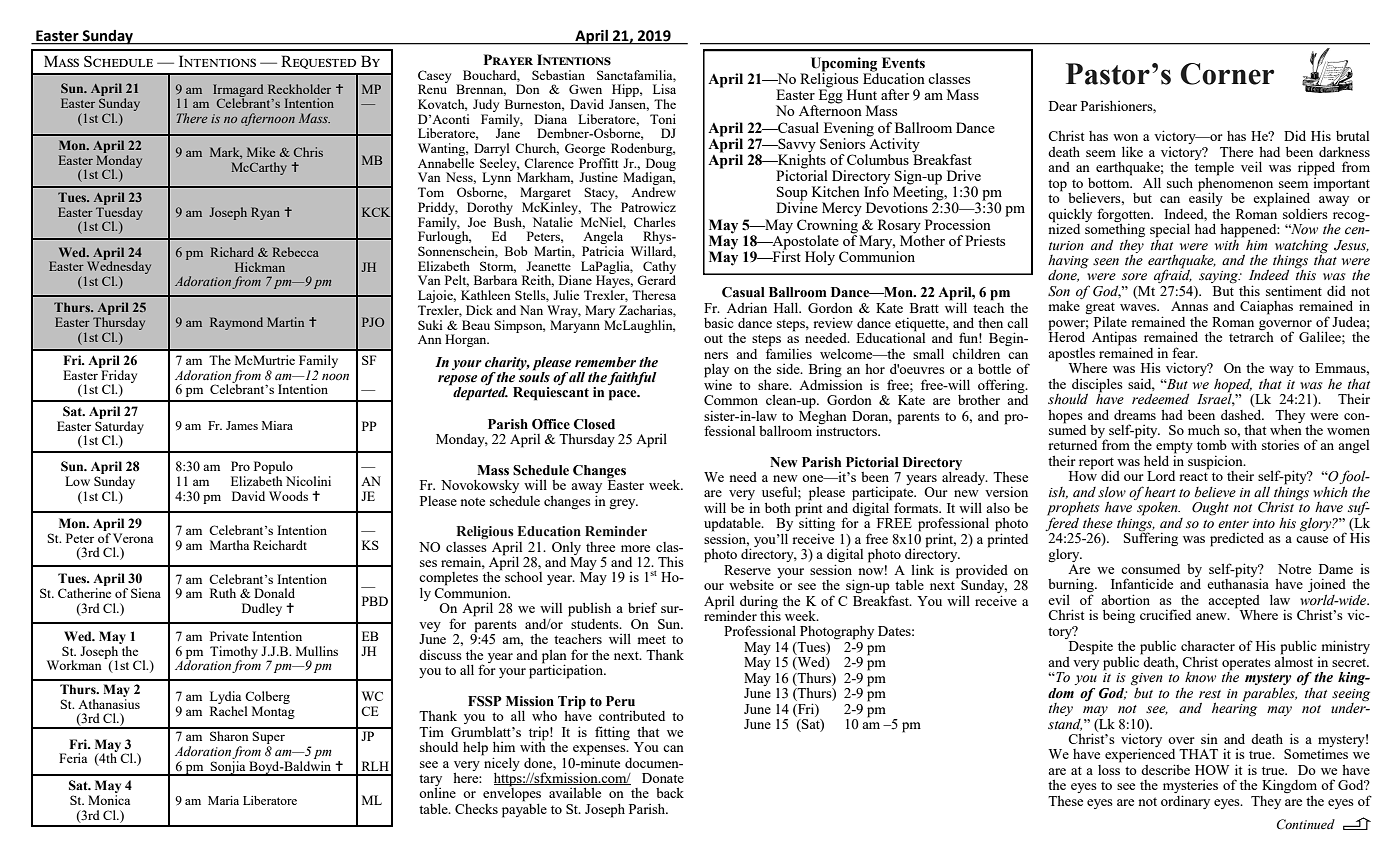 This document has height=850, width=1400. Describe the element at coordinates (664, 89) in the document. I see `Lisa` at that location.
